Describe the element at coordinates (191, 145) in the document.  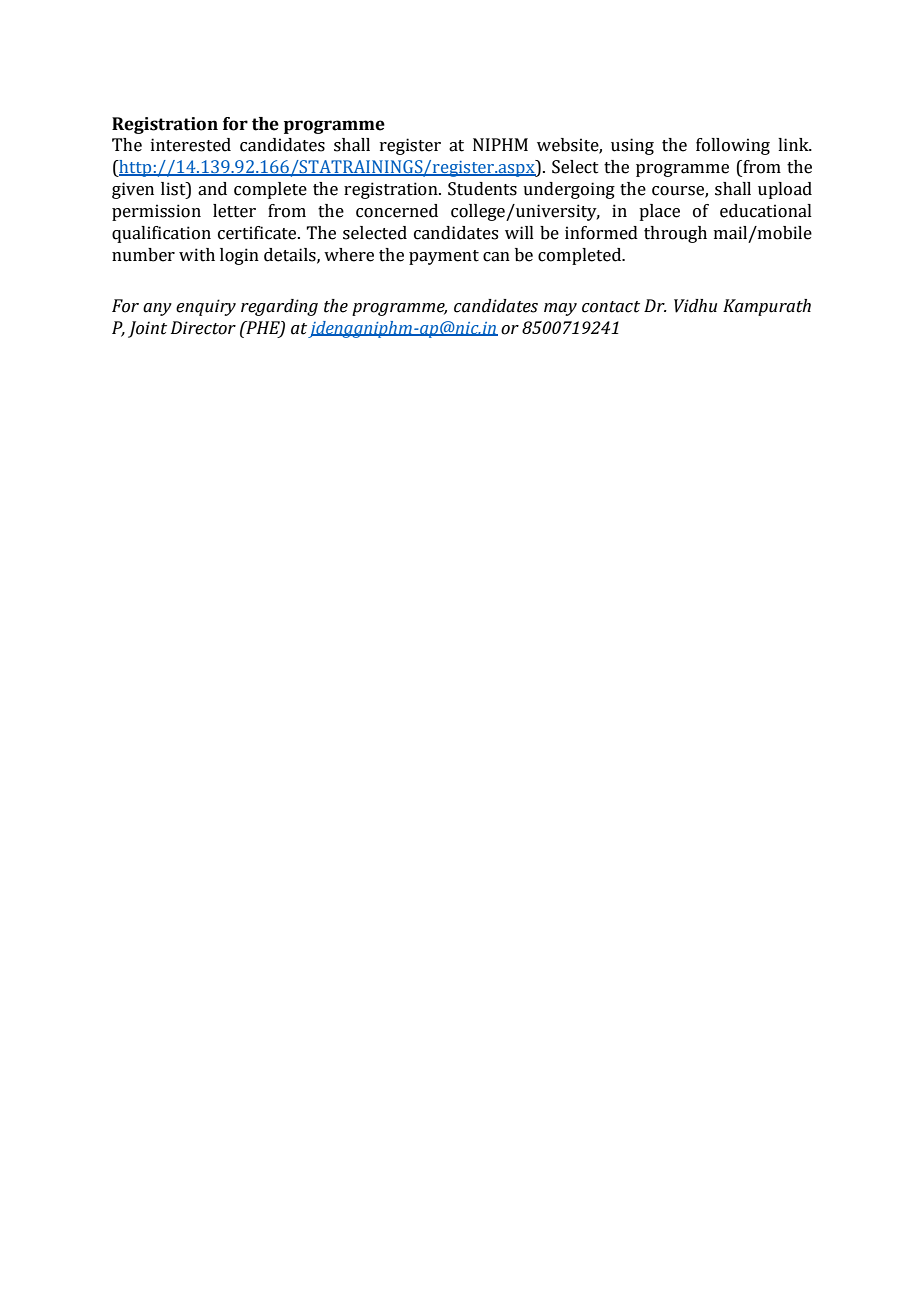
I see `interested` at that location.
